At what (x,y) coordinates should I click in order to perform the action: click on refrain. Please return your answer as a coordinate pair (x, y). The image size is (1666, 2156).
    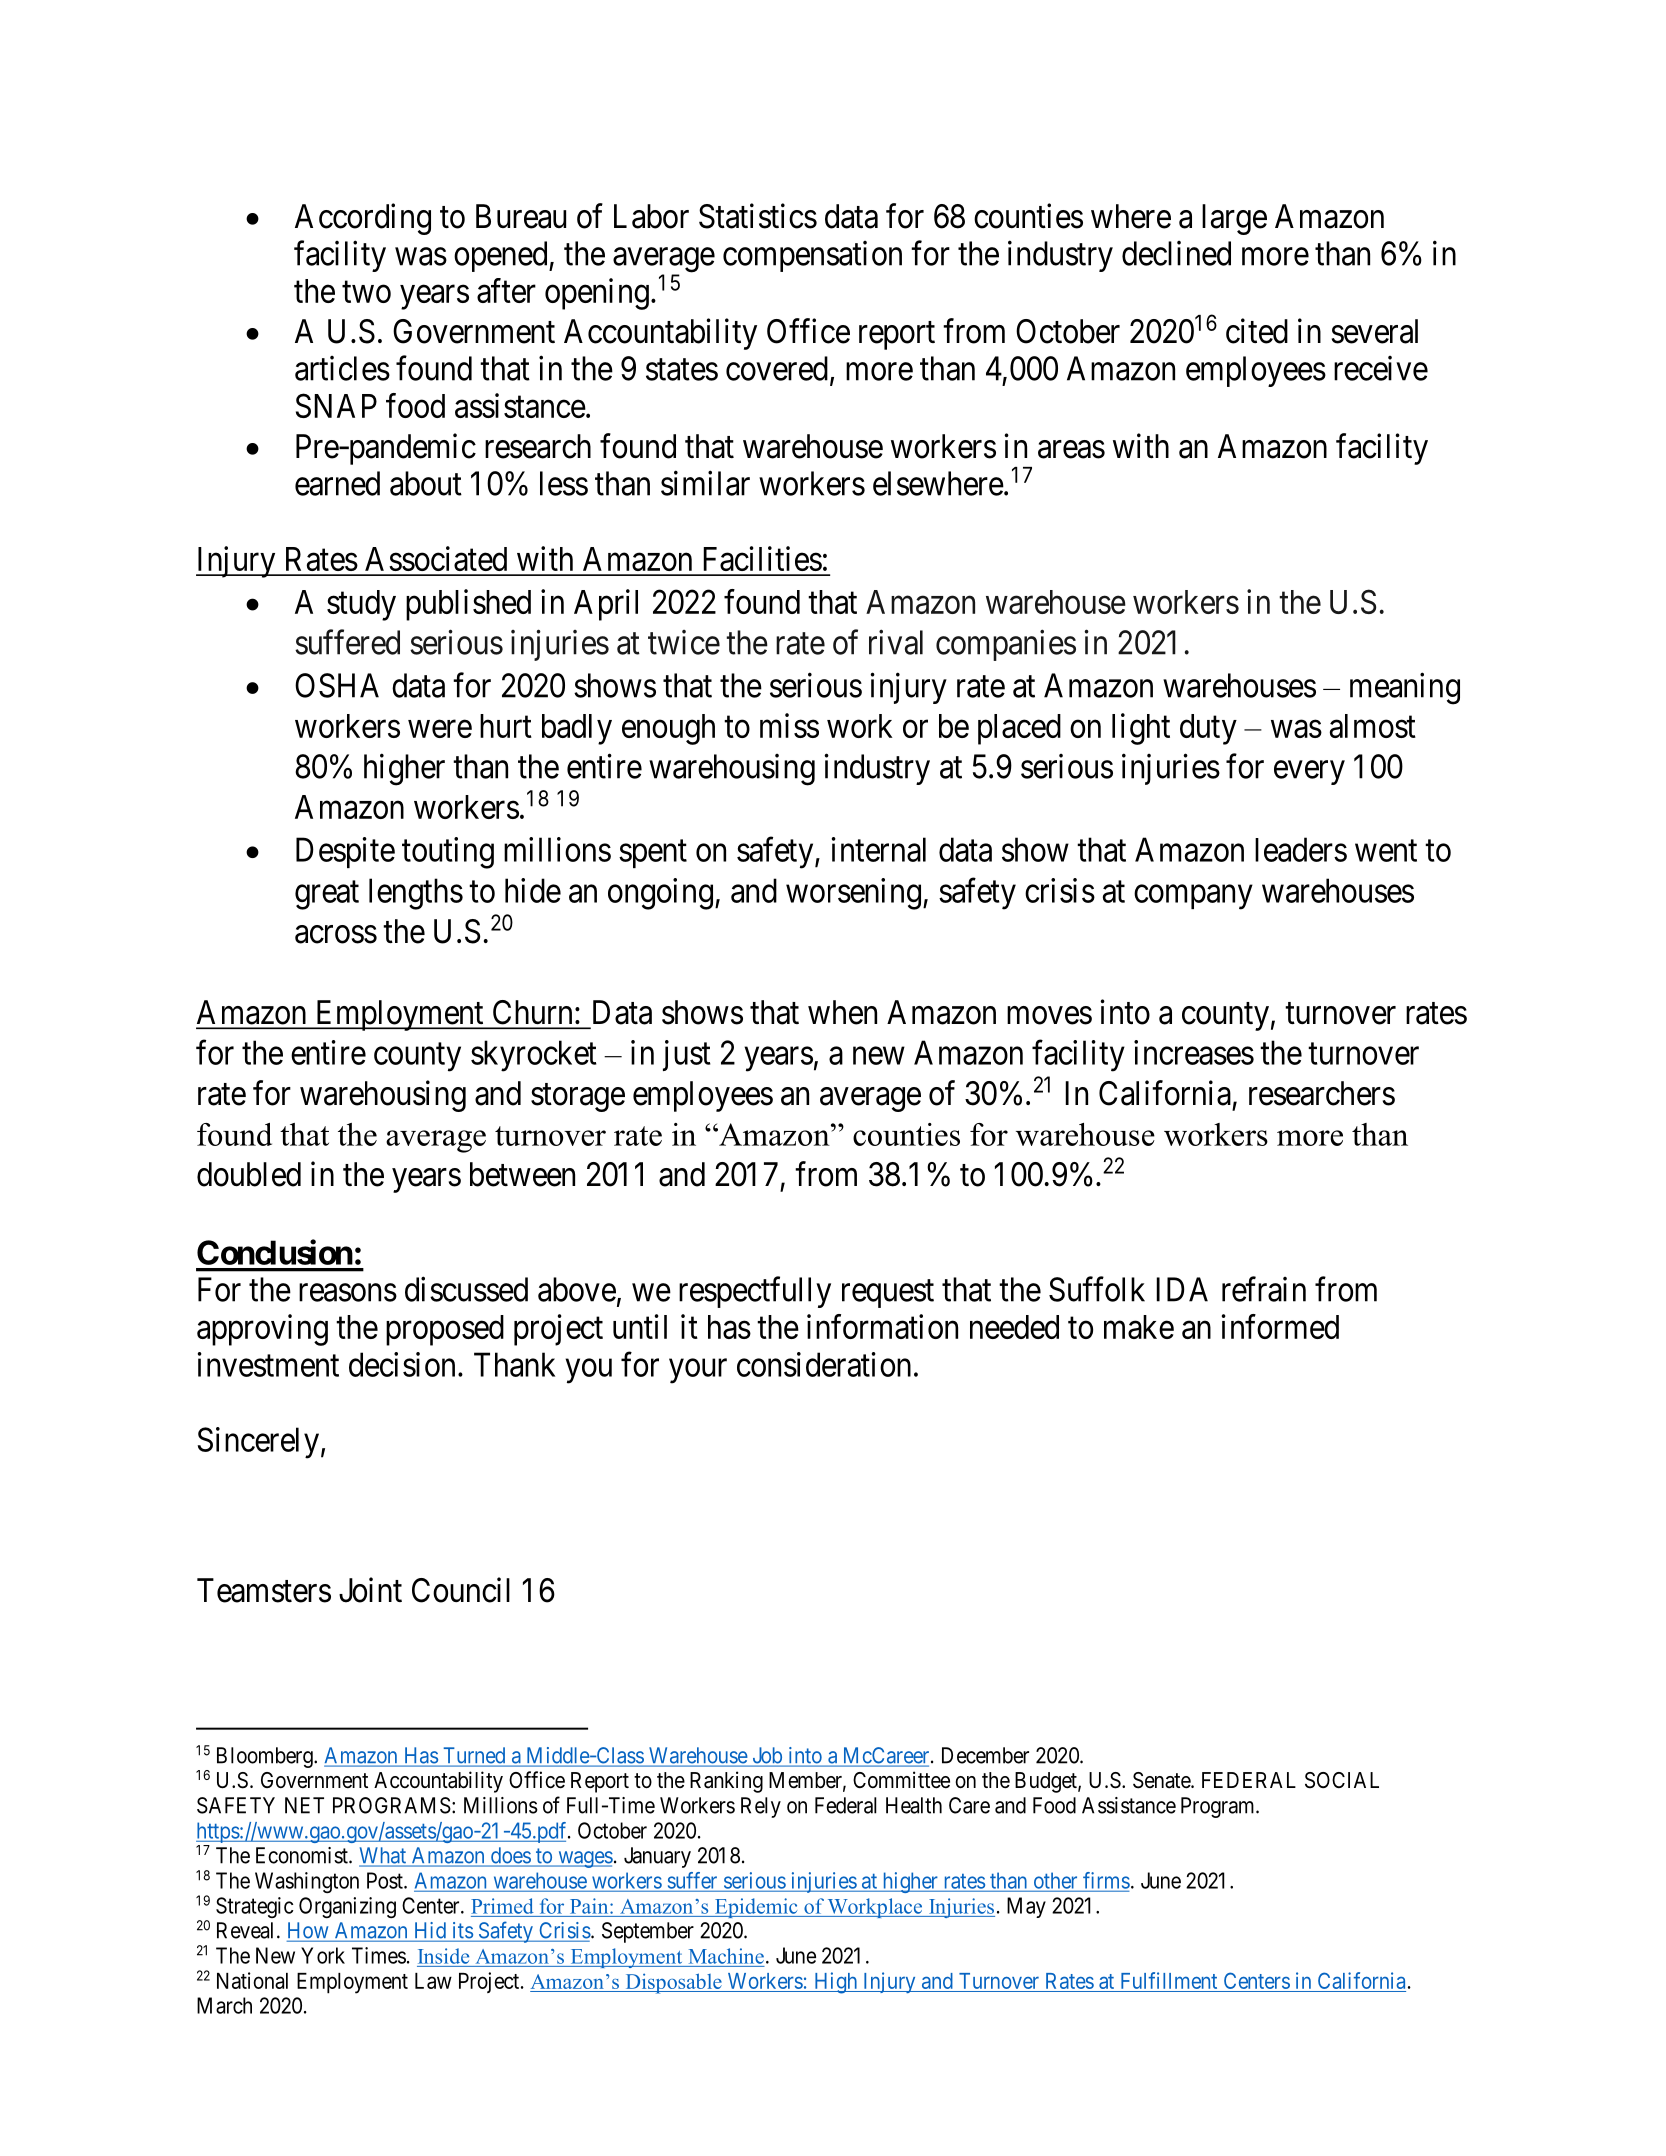
    Looking at the image, I should click on (1264, 1289).
